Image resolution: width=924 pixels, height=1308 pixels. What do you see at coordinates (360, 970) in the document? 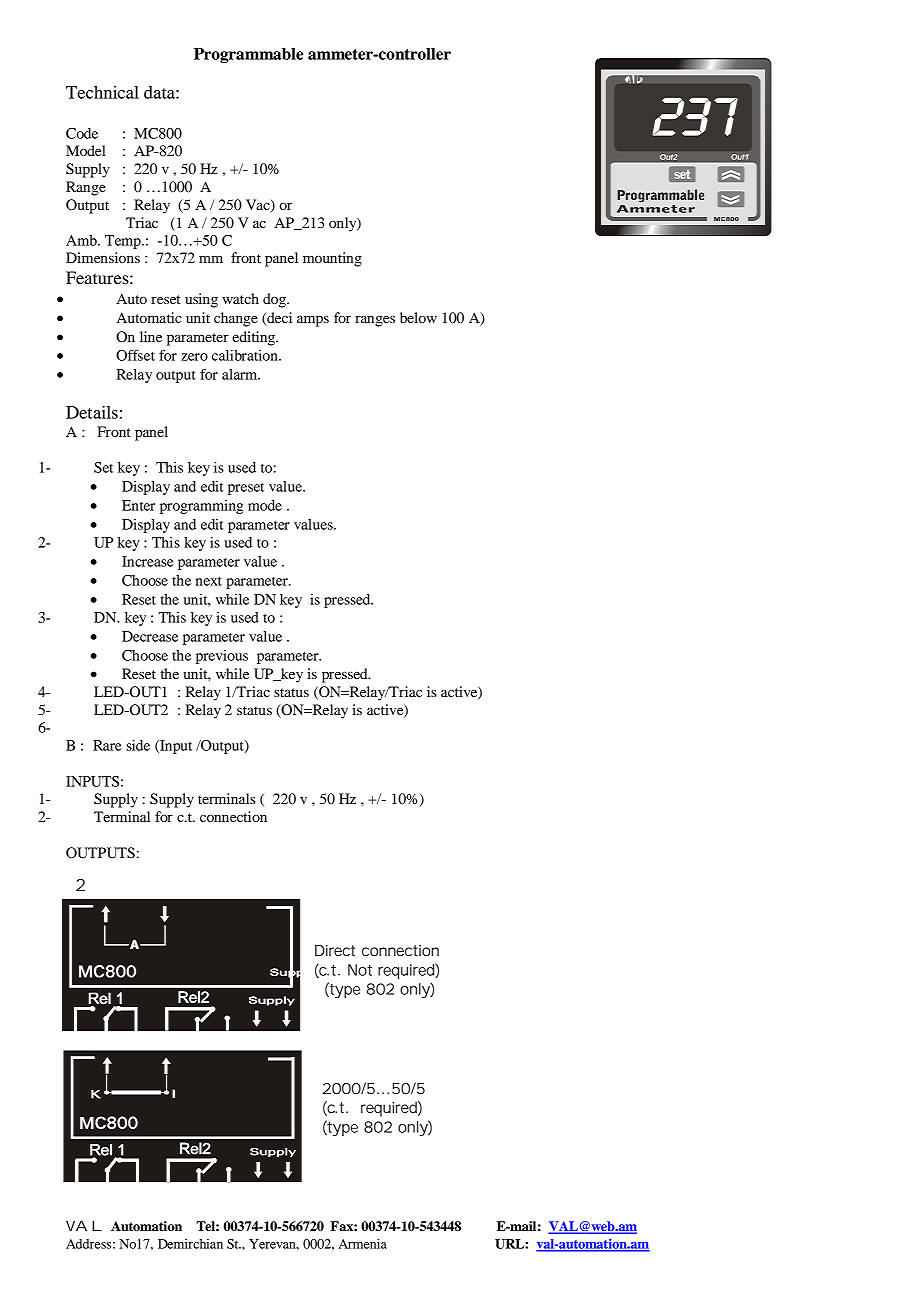
I see `Not` at bounding box center [360, 970].
